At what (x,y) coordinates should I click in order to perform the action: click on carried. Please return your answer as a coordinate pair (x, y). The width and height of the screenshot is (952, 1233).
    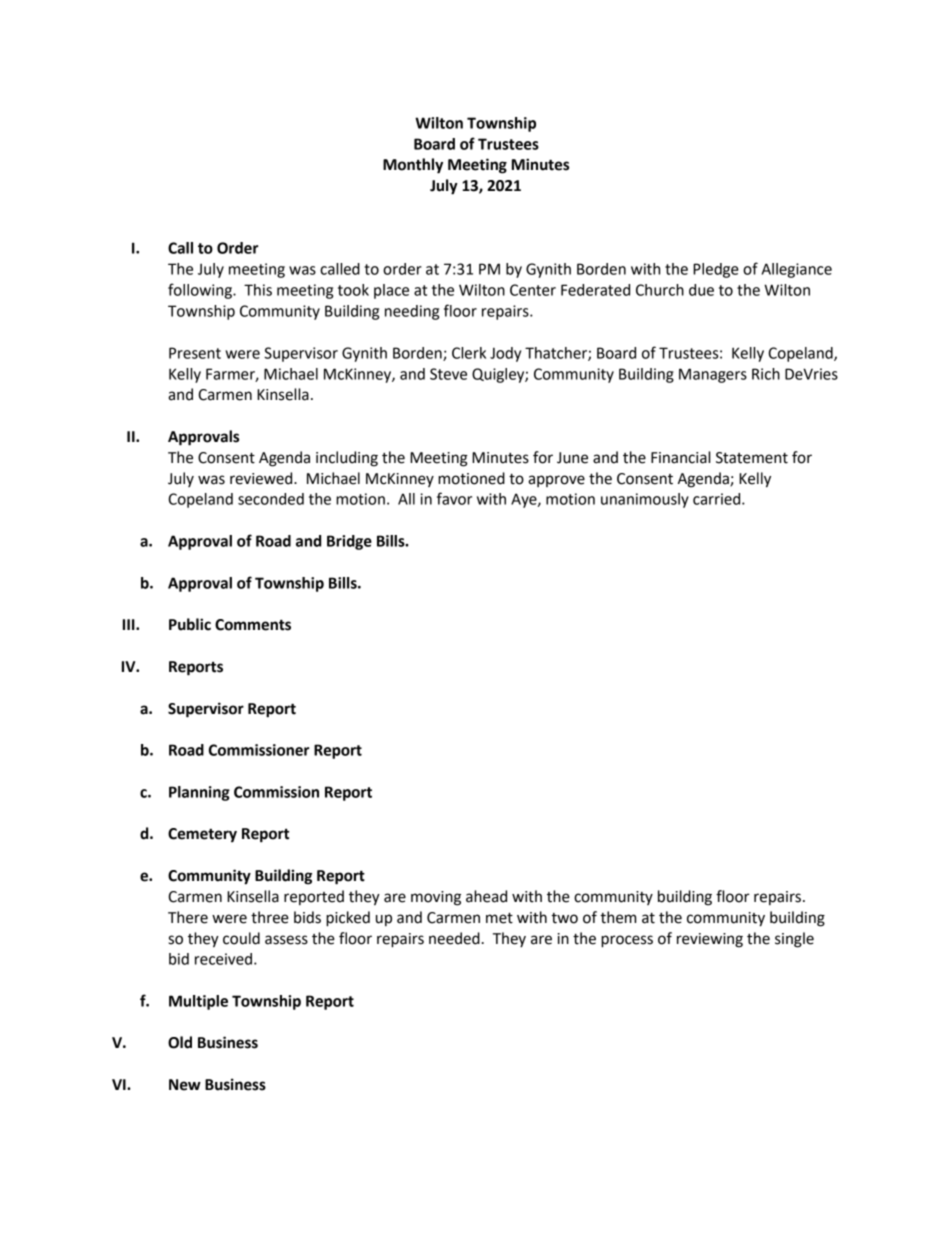
    Looking at the image, I should click on (718, 499).
